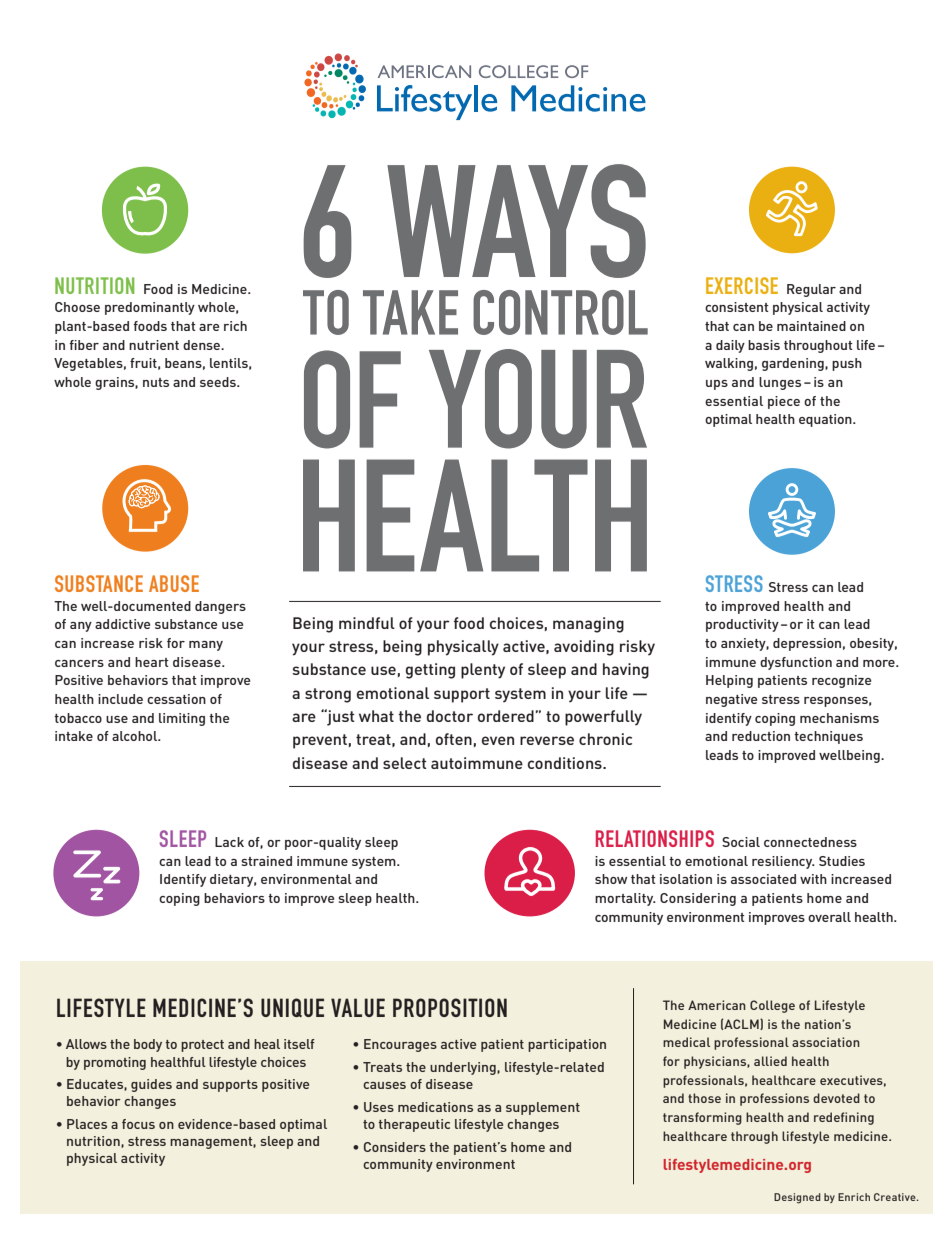 This screenshot has height=1233, width=952. What do you see at coordinates (516, 221) in the screenshot?
I see `WAYS` at bounding box center [516, 221].
